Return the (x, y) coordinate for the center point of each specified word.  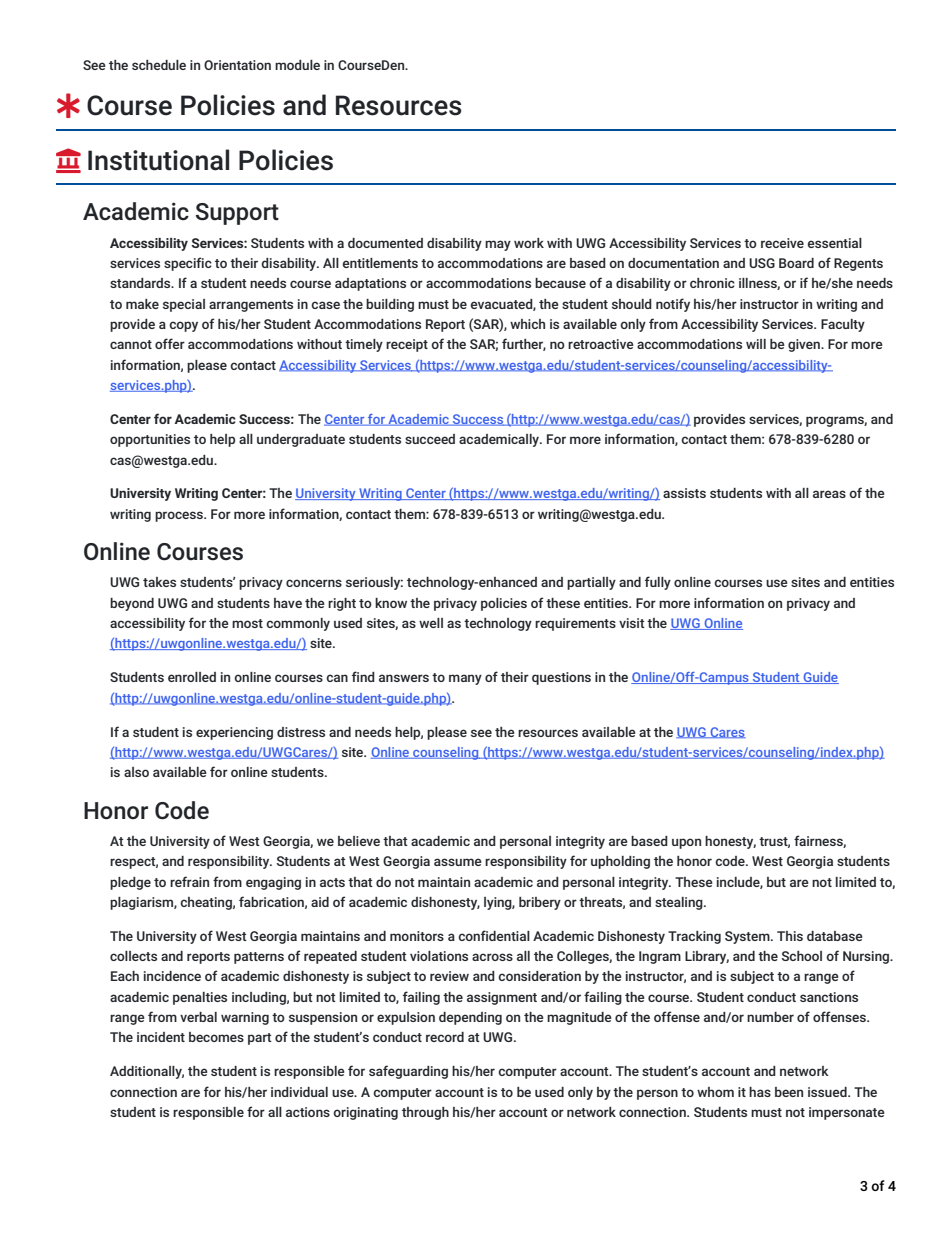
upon (686, 843)
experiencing (234, 733)
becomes (216, 1037)
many (465, 679)
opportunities (150, 440)
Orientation (237, 65)
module (297, 65)
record (445, 1037)
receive (782, 243)
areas (829, 494)
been (789, 1092)
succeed (430, 439)
